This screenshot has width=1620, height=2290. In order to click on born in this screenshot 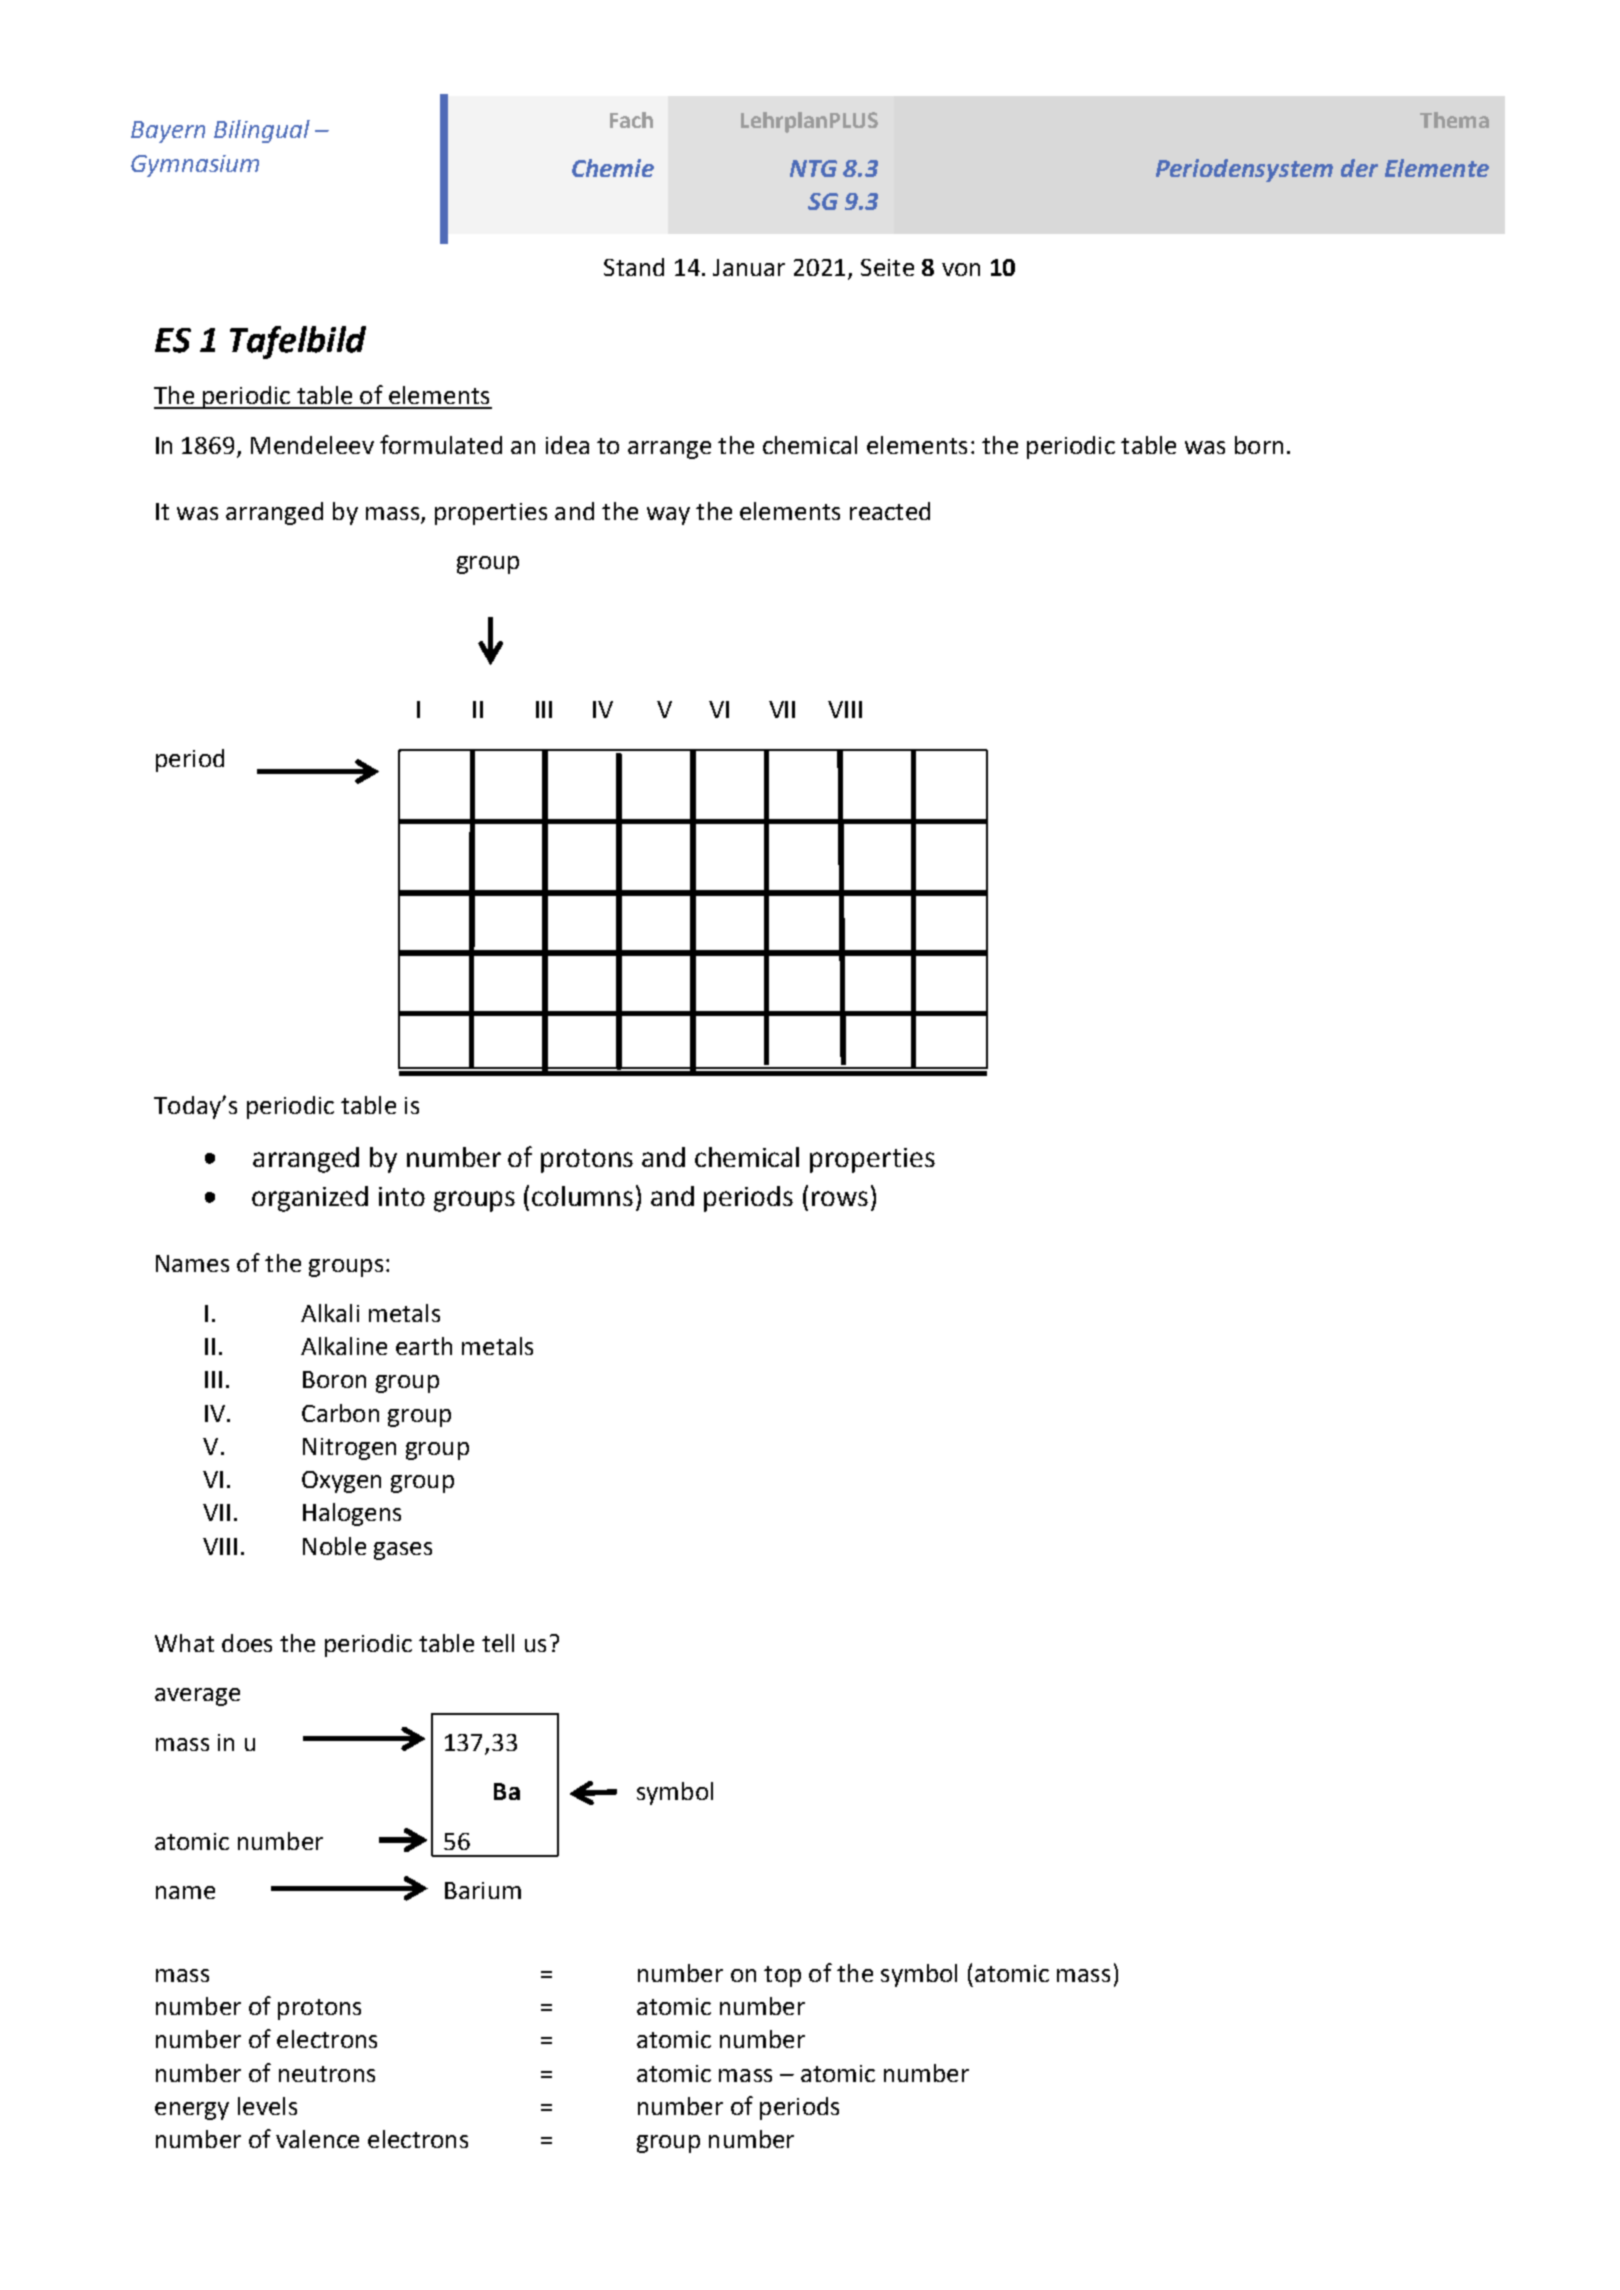, I will do `click(1259, 445)`.
